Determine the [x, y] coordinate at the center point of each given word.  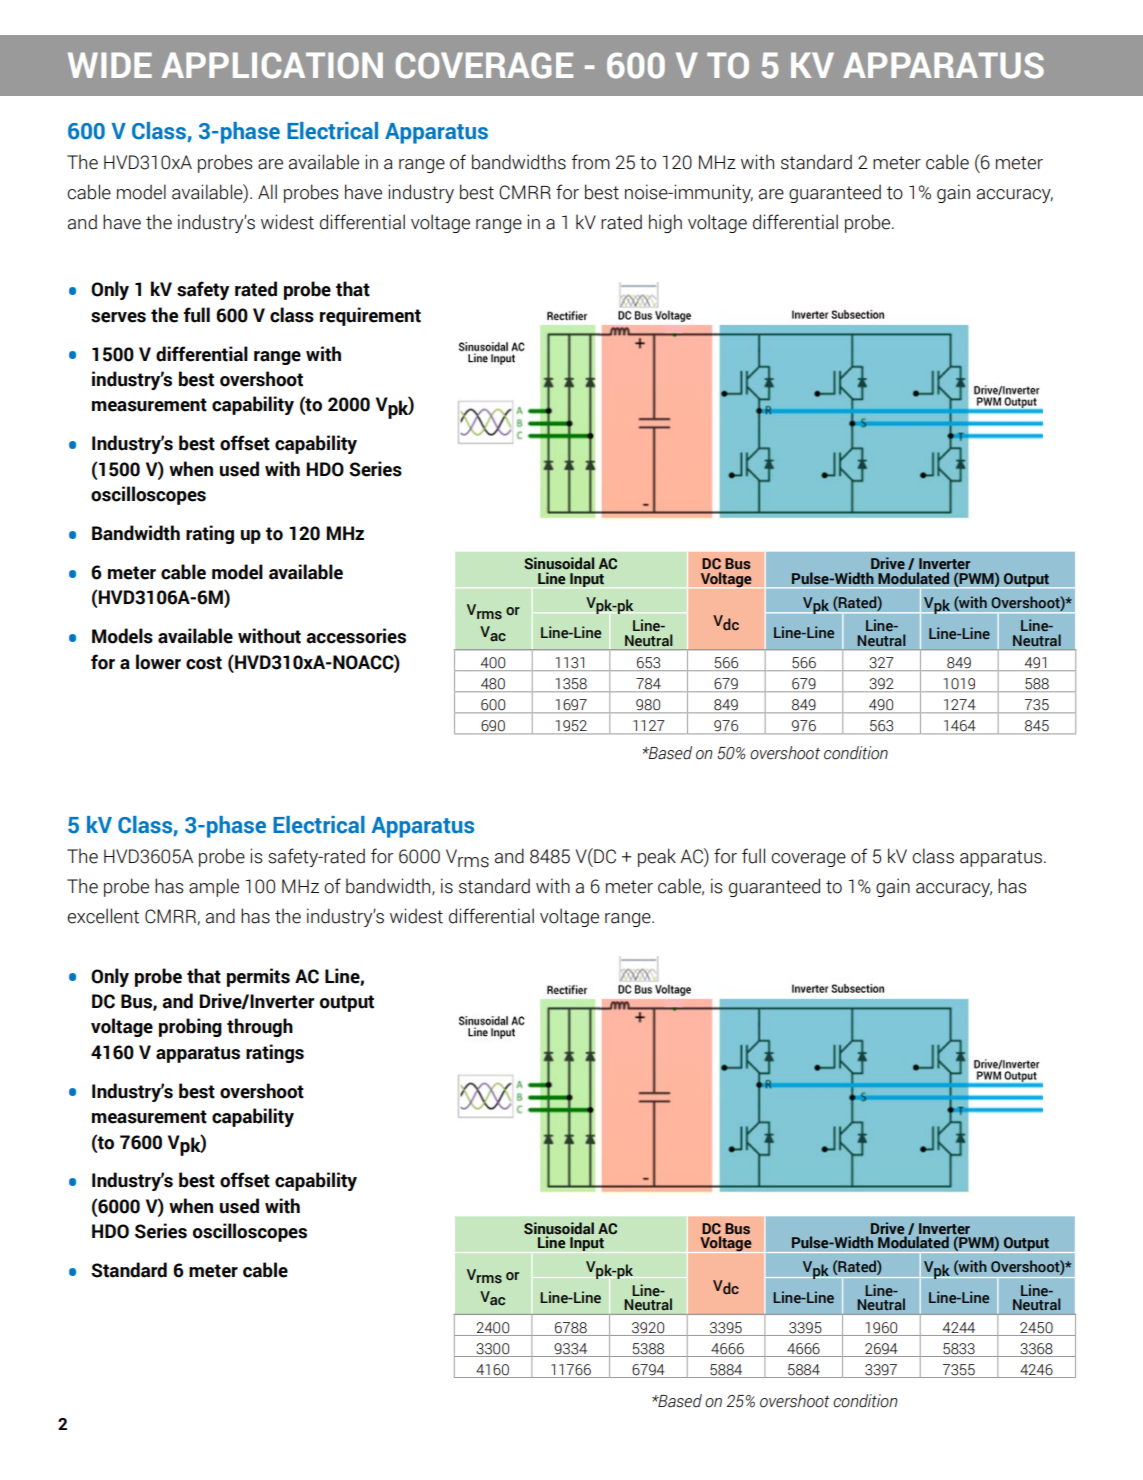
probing [190, 1027]
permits [258, 977]
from [591, 162]
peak [657, 857]
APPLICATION [272, 65]
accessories [356, 636]
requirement [370, 316]
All [267, 191]
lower [158, 662]
